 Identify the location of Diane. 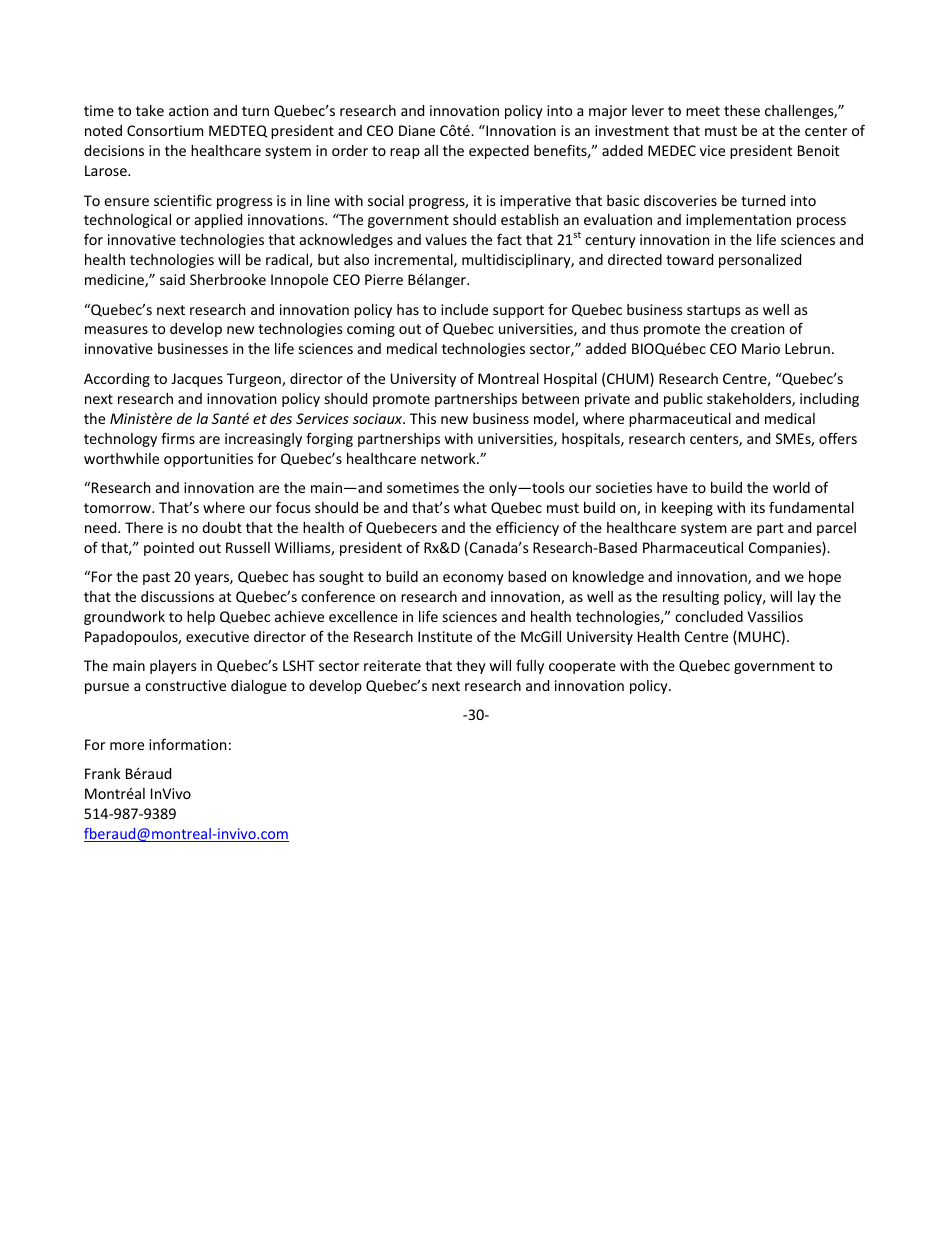
(417, 130).
